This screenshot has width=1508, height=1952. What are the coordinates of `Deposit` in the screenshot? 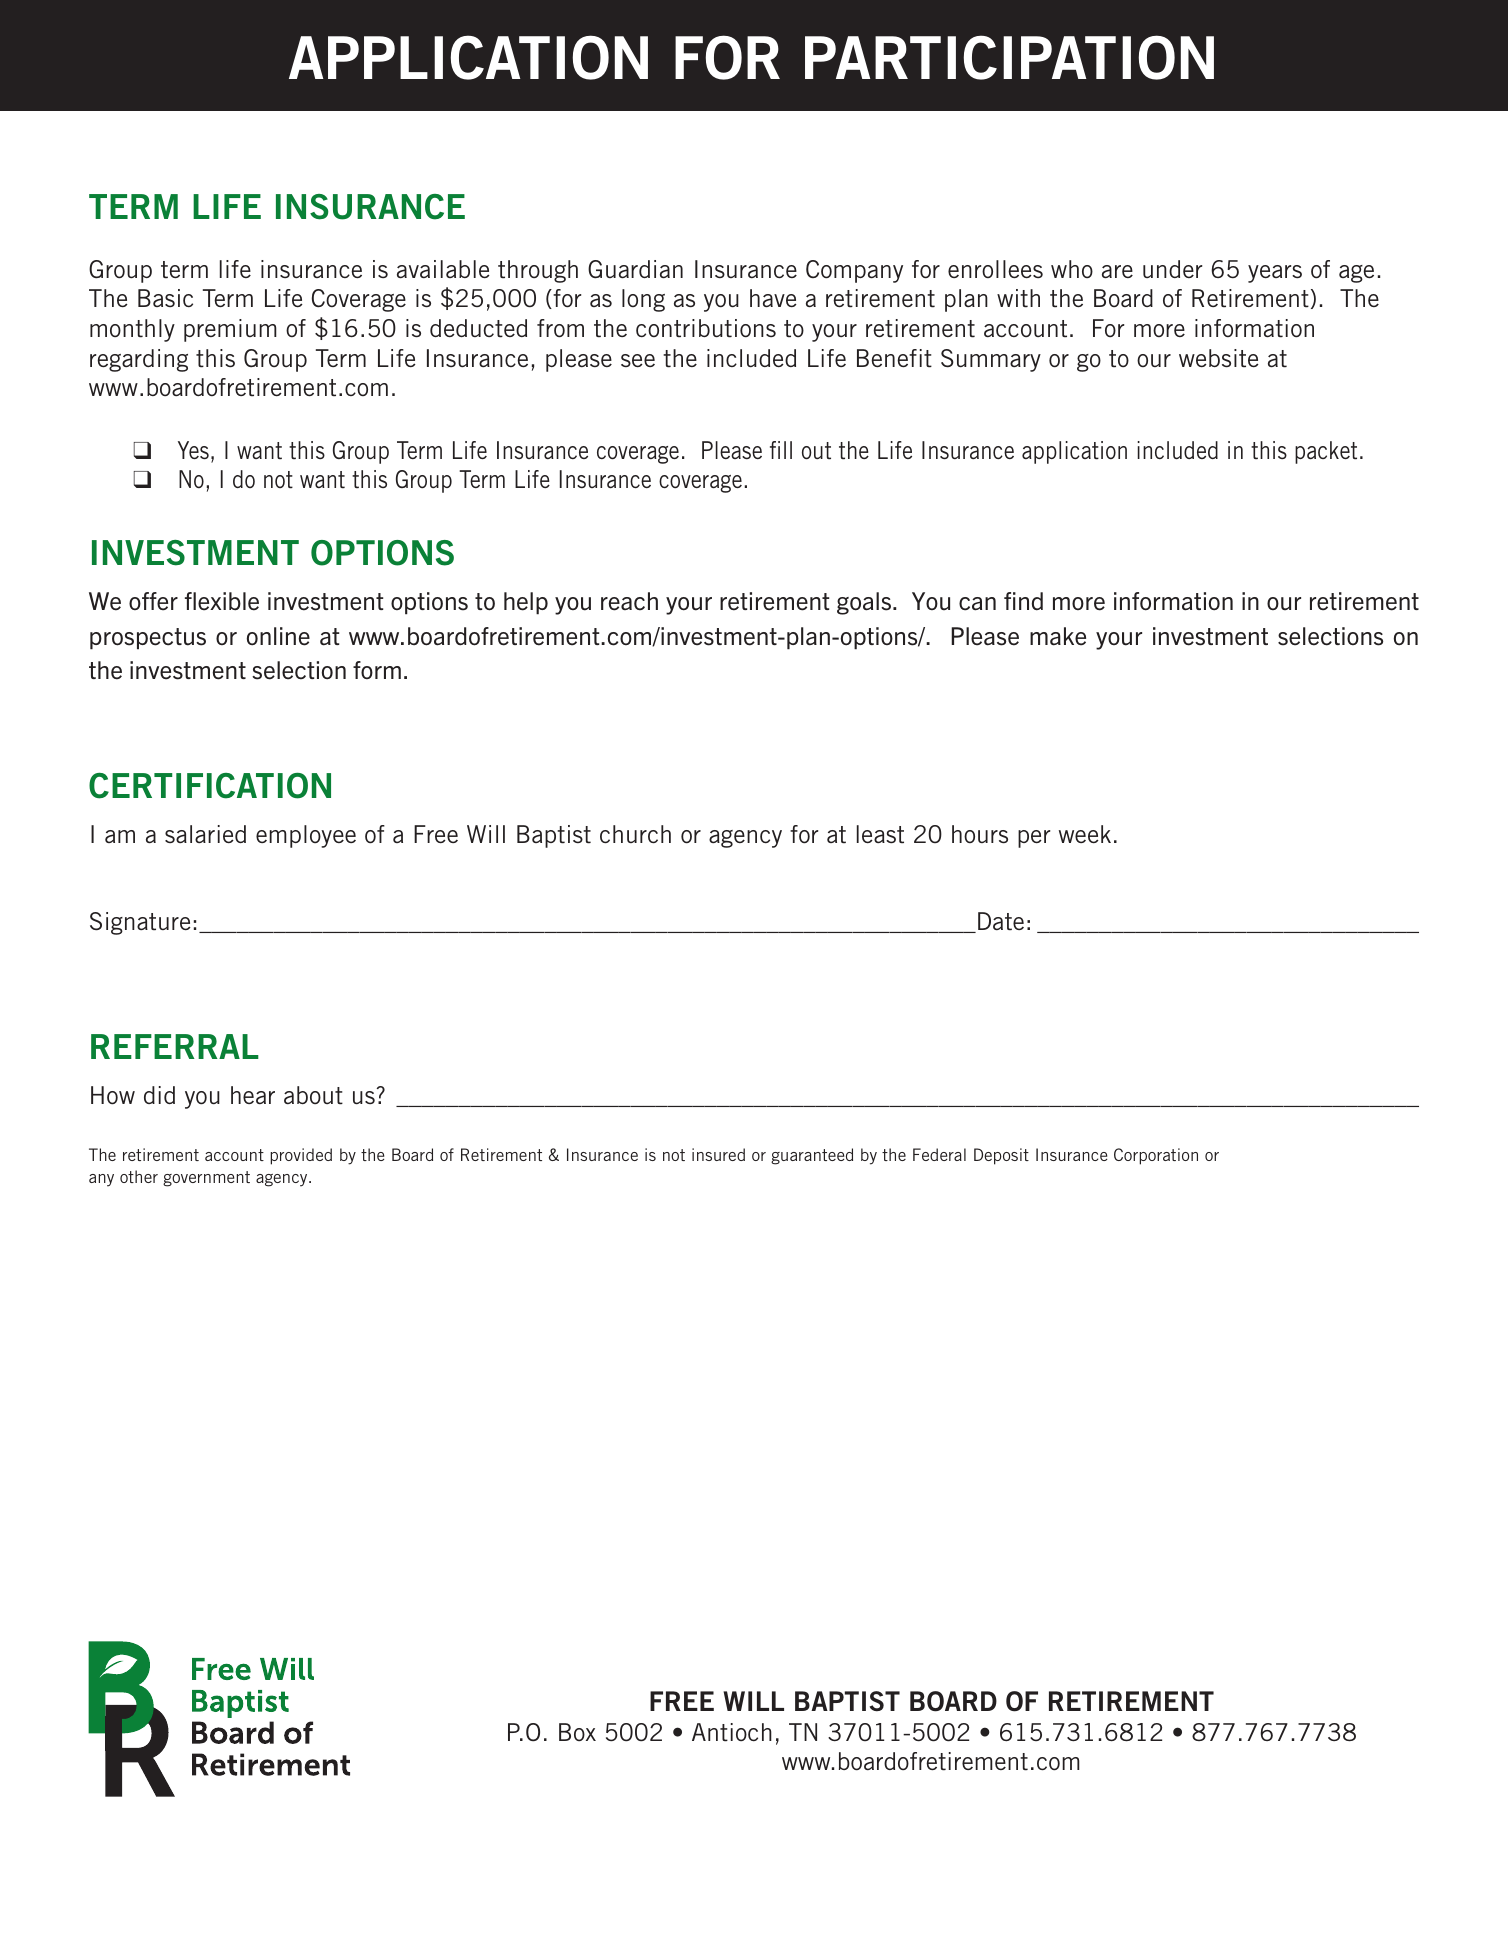 It's located at (1001, 1156).
